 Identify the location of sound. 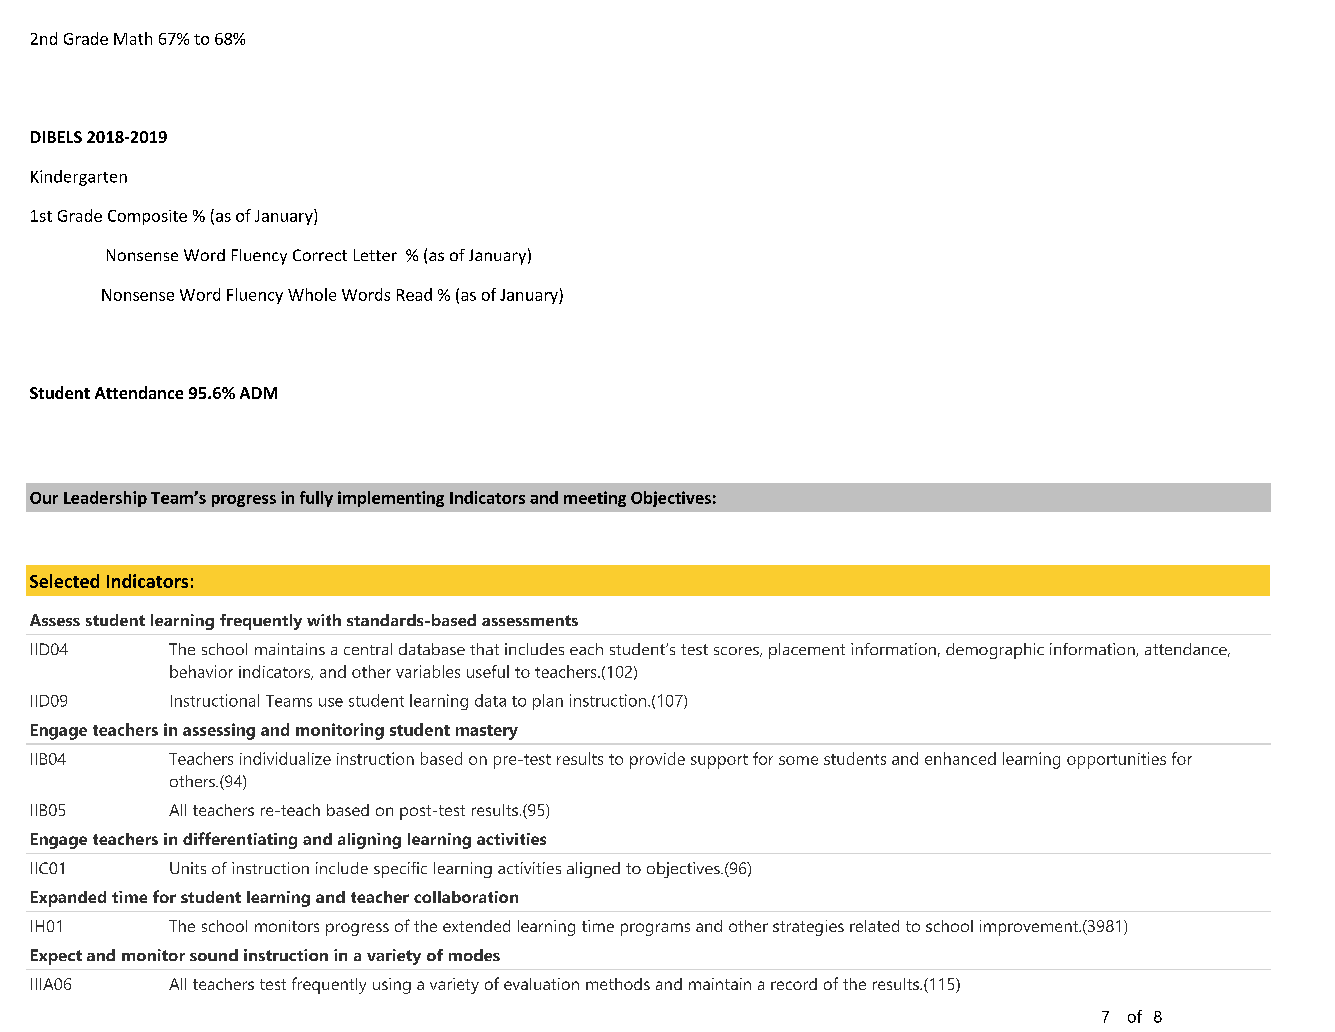
(214, 955).
